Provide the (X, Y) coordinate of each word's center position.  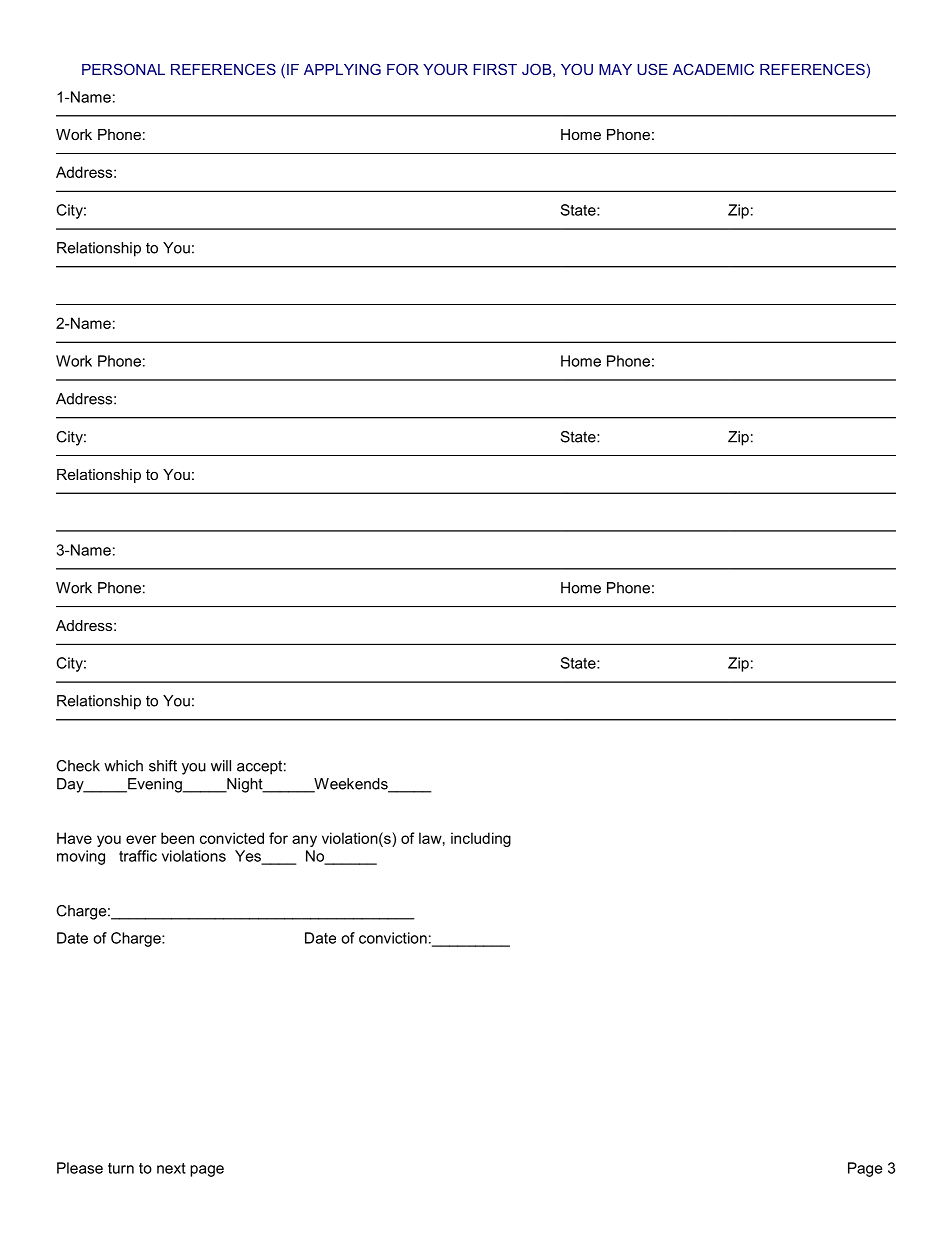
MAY (615, 69)
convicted (232, 838)
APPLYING (342, 69)
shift (163, 766)
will (221, 766)
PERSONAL (123, 69)
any (304, 841)
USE (652, 69)
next (171, 1168)
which (123, 766)
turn (121, 1168)
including (481, 839)
